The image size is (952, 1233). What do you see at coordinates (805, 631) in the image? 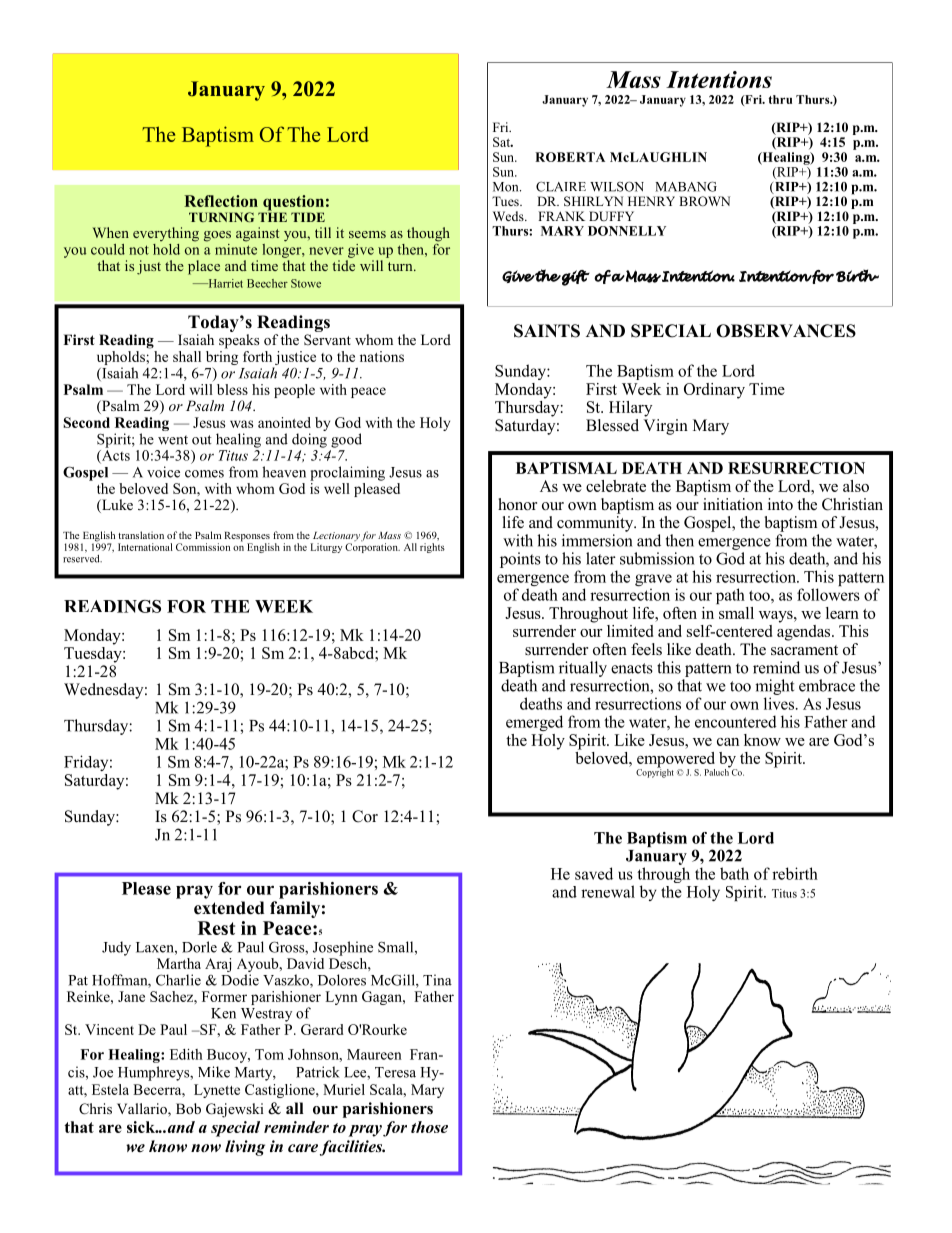
I see `agendas` at bounding box center [805, 631].
